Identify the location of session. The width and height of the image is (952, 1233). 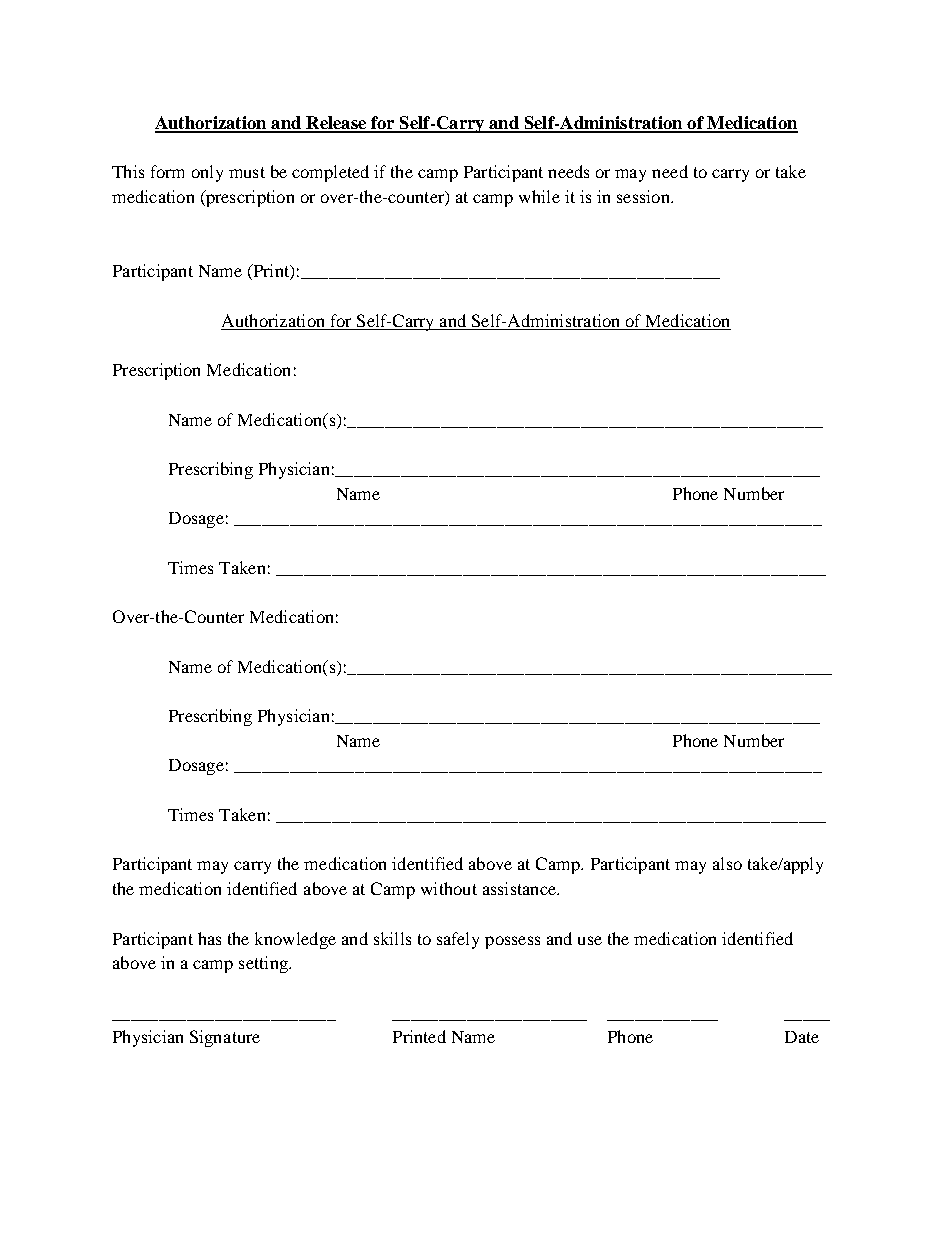
(644, 196).
